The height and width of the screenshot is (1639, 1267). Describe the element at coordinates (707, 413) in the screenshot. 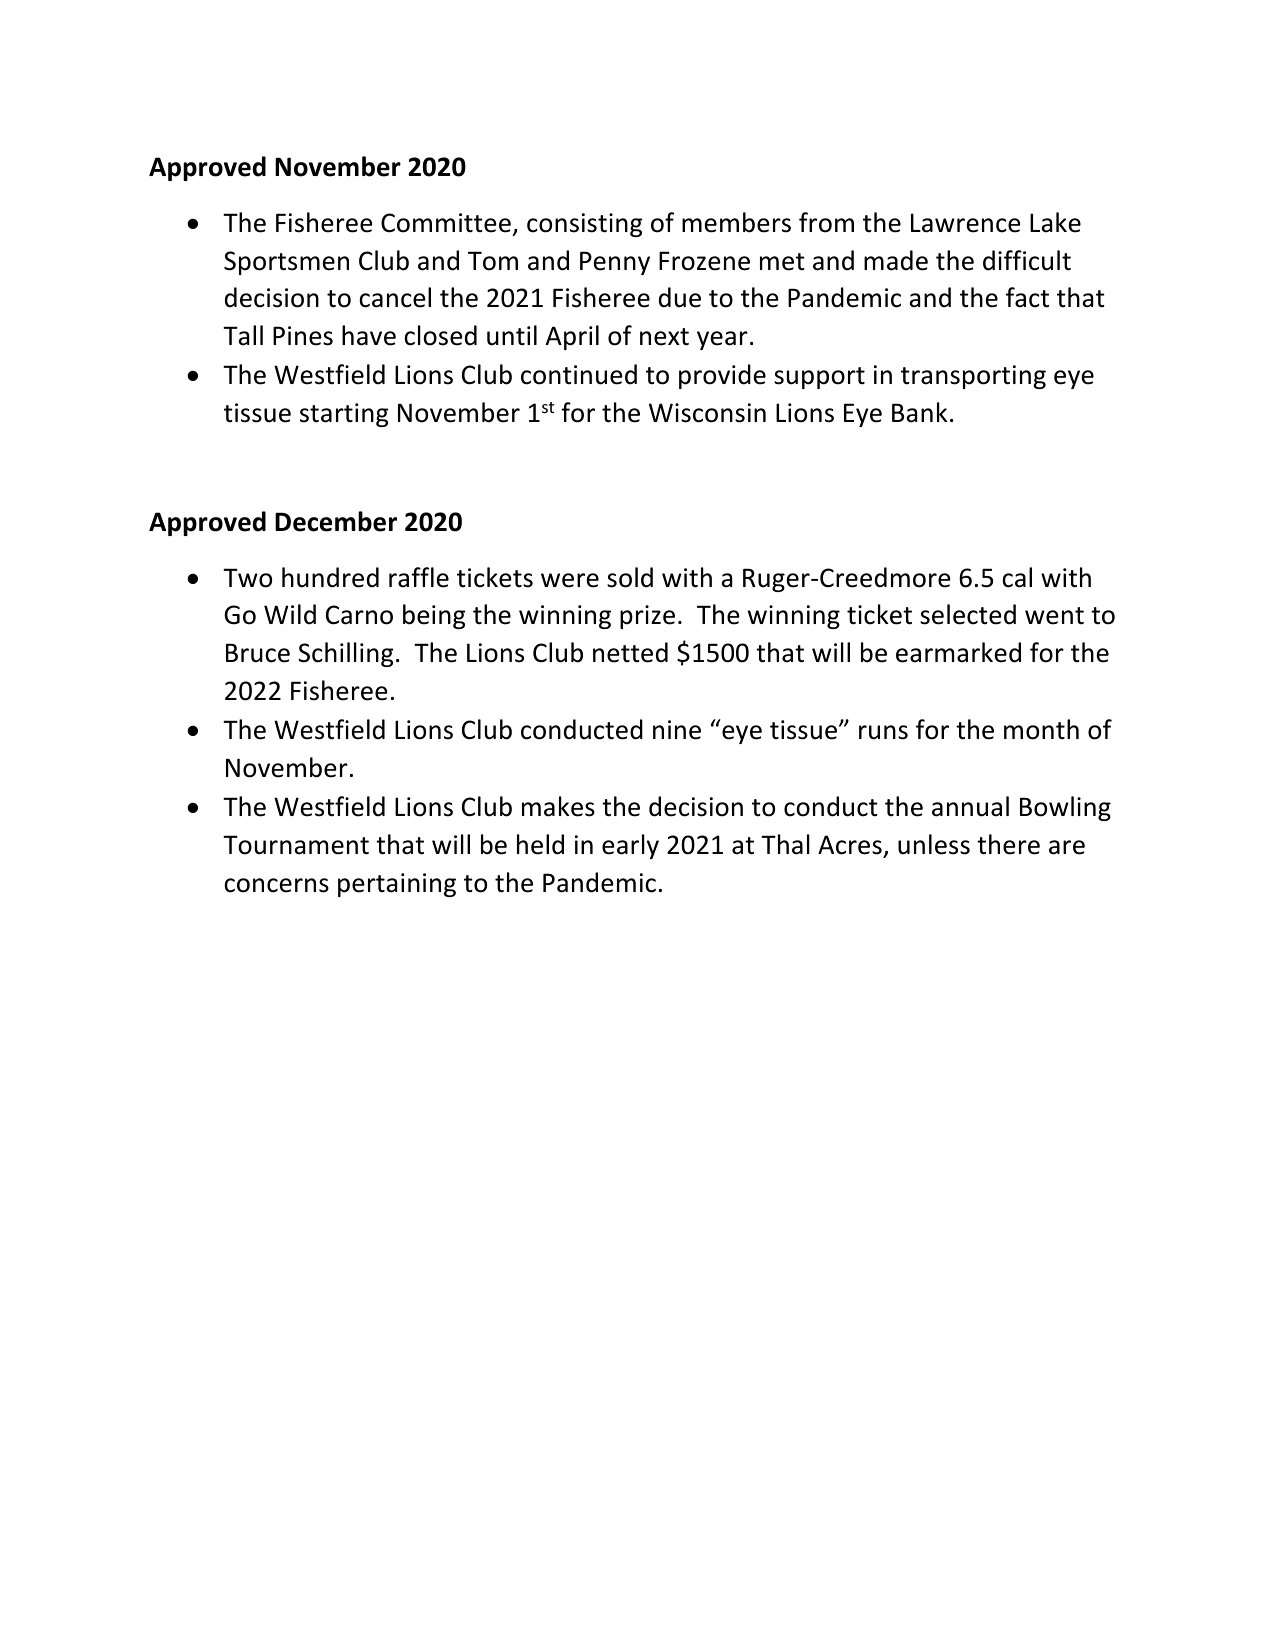

I see `Wisconsin` at that location.
